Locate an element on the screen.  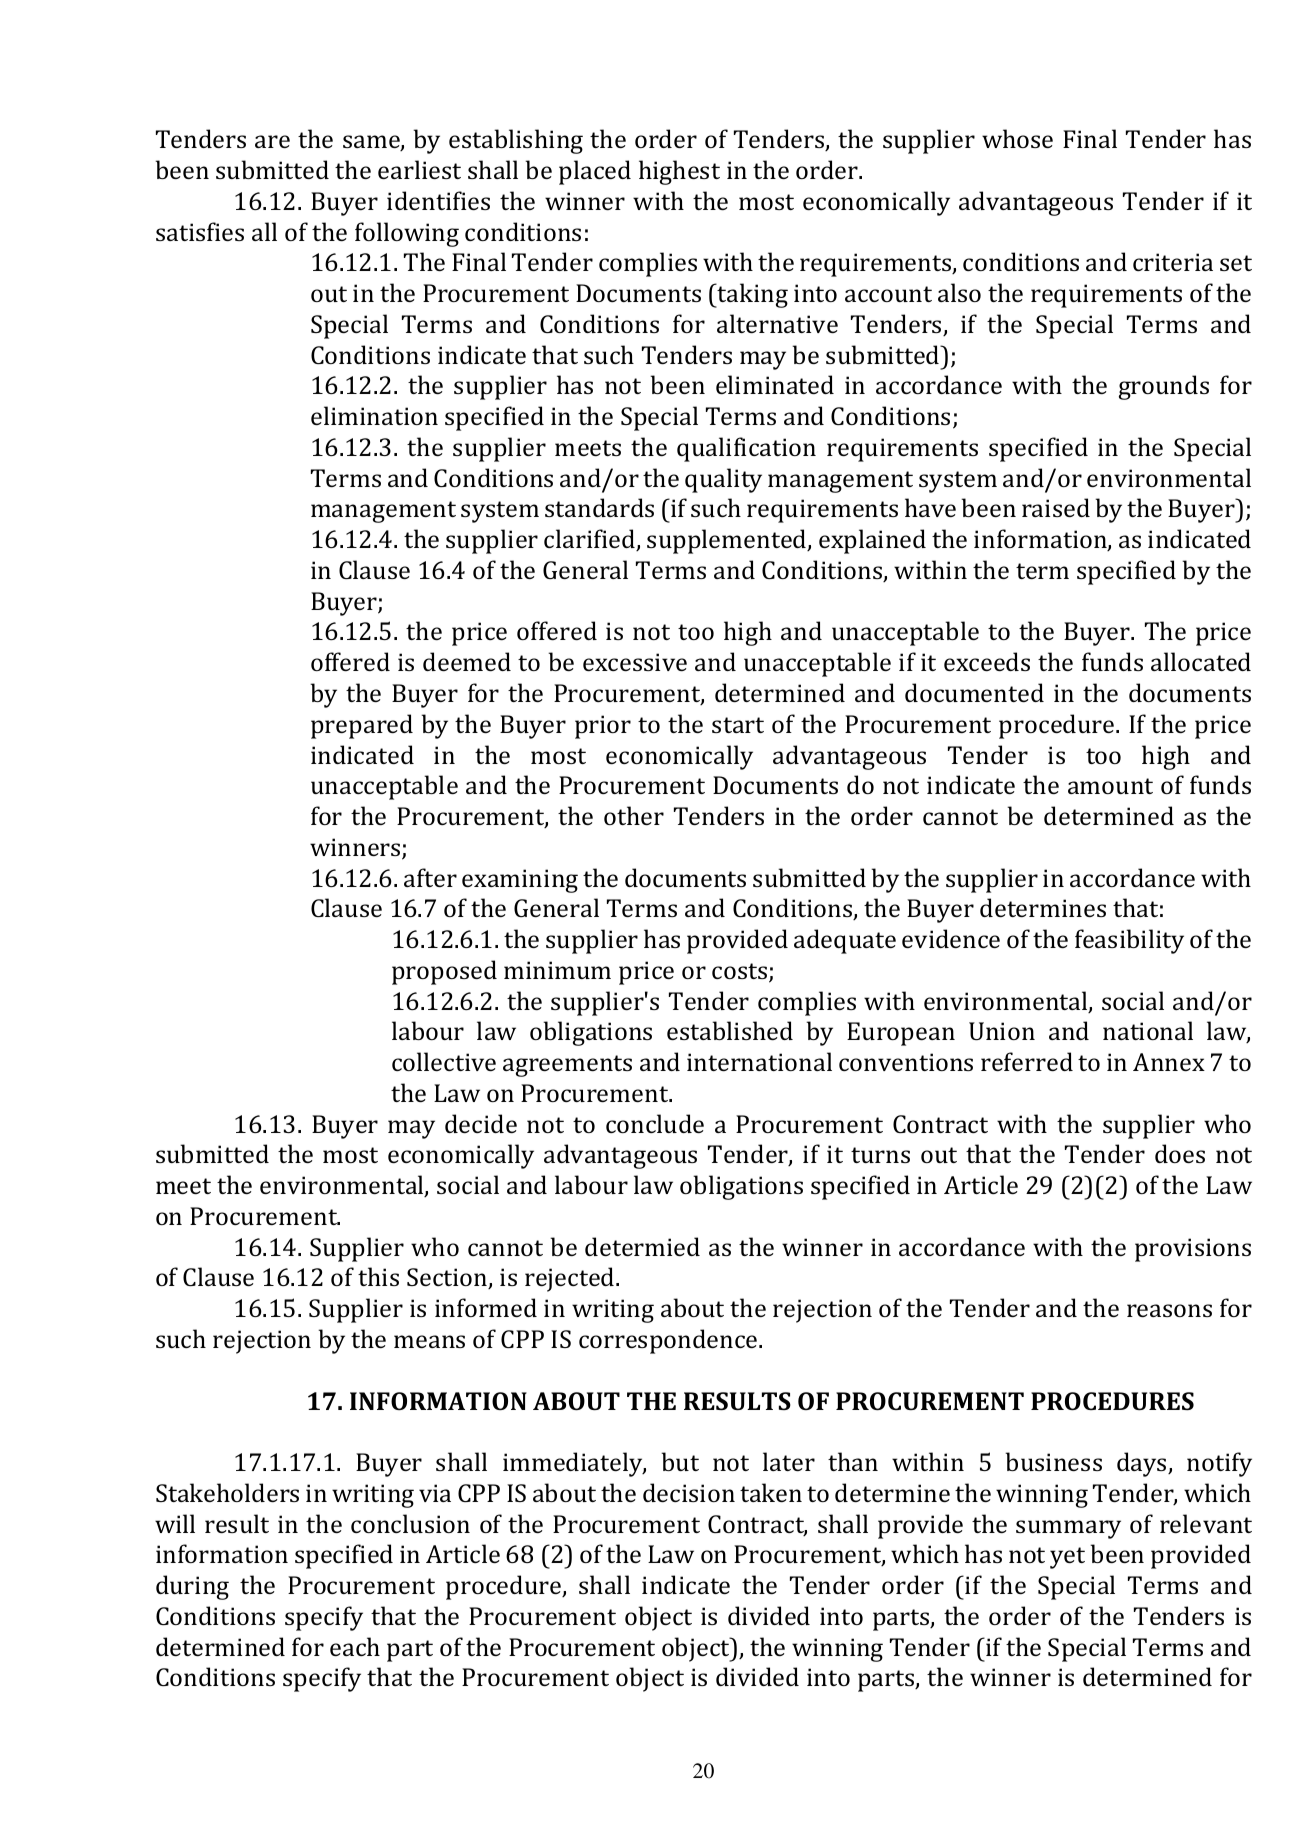
prepared is located at coordinates (362, 726).
